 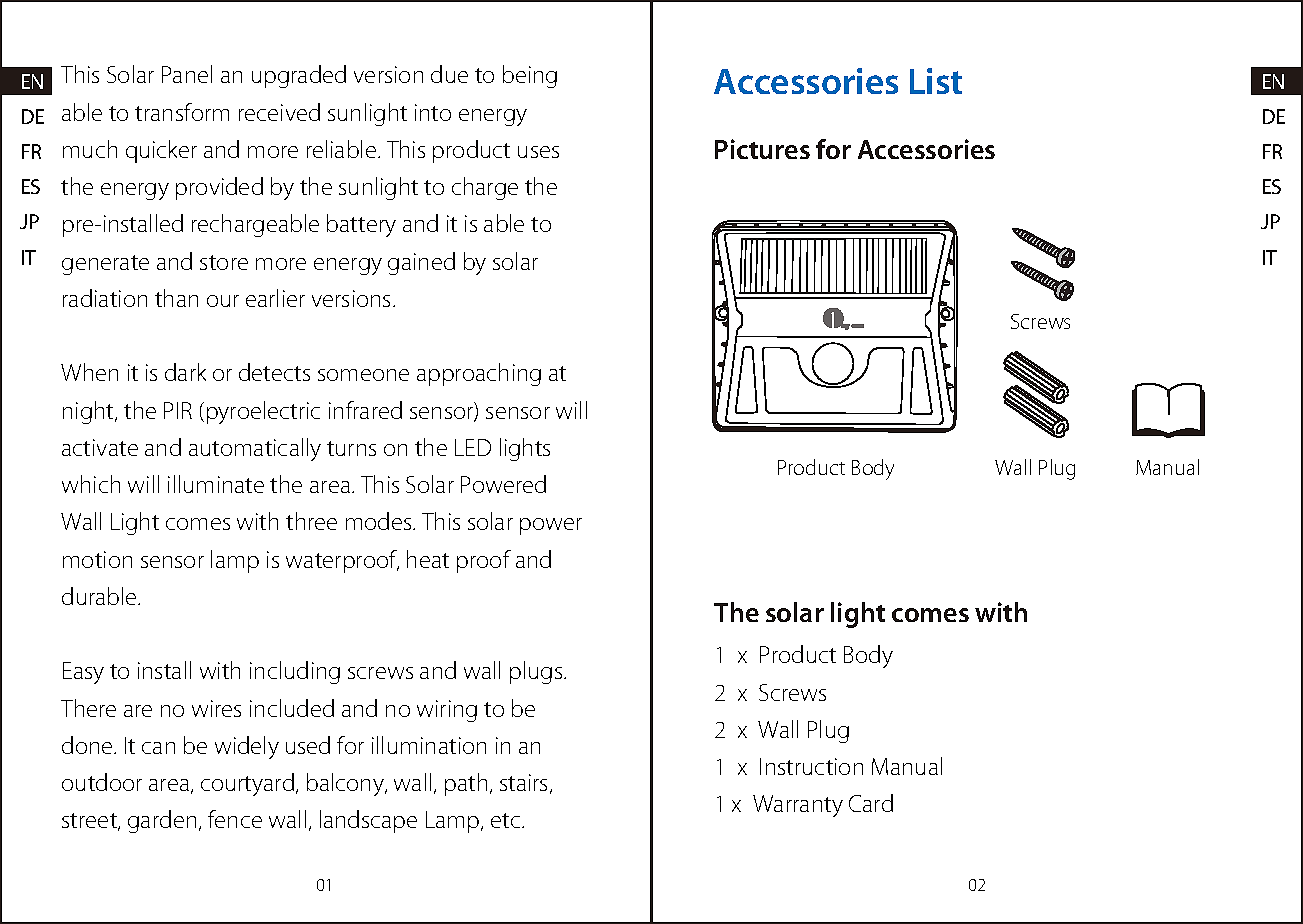 What do you see at coordinates (428, 559) in the page?
I see `heat` at bounding box center [428, 559].
